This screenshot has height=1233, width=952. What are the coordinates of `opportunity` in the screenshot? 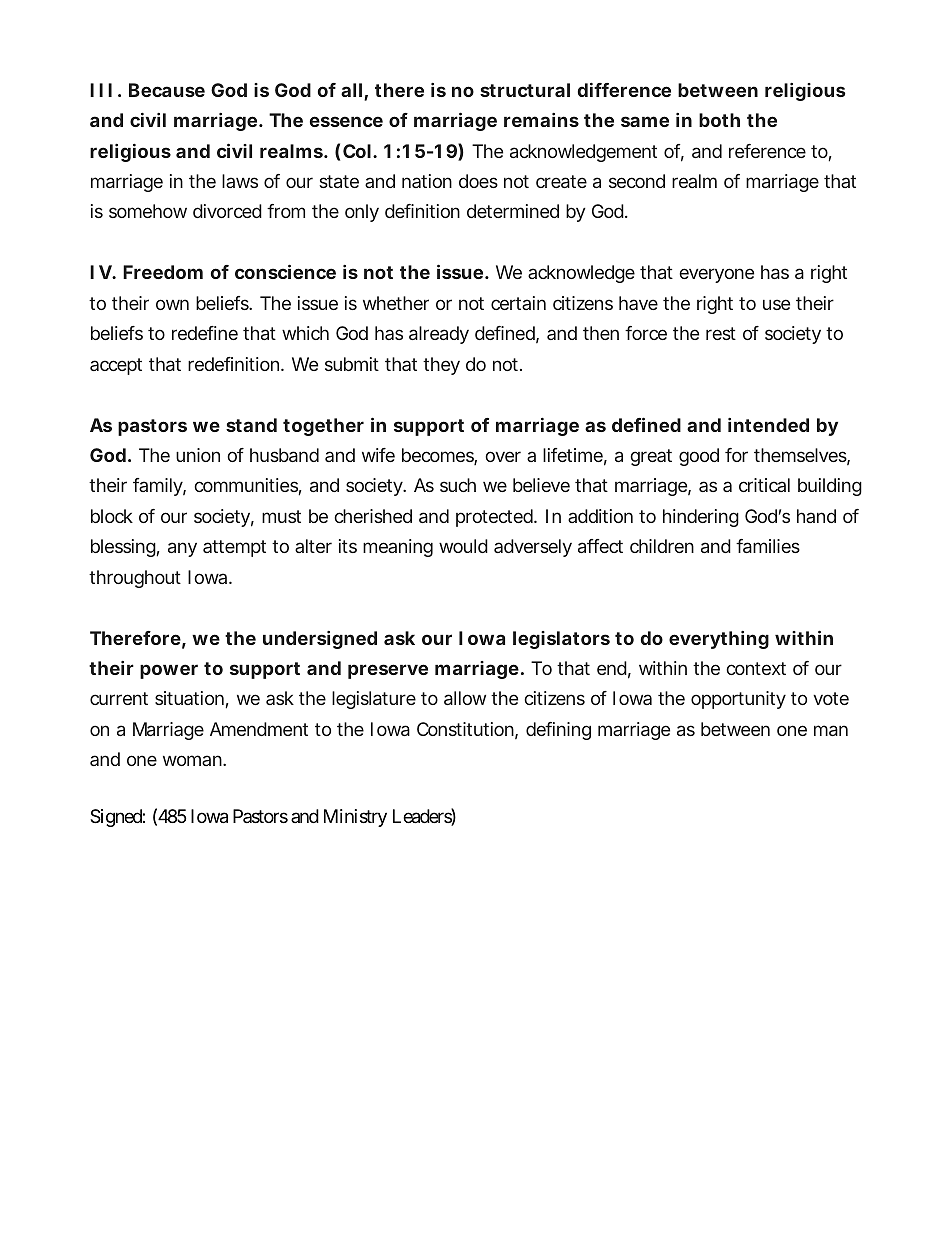 It's located at (738, 700).
